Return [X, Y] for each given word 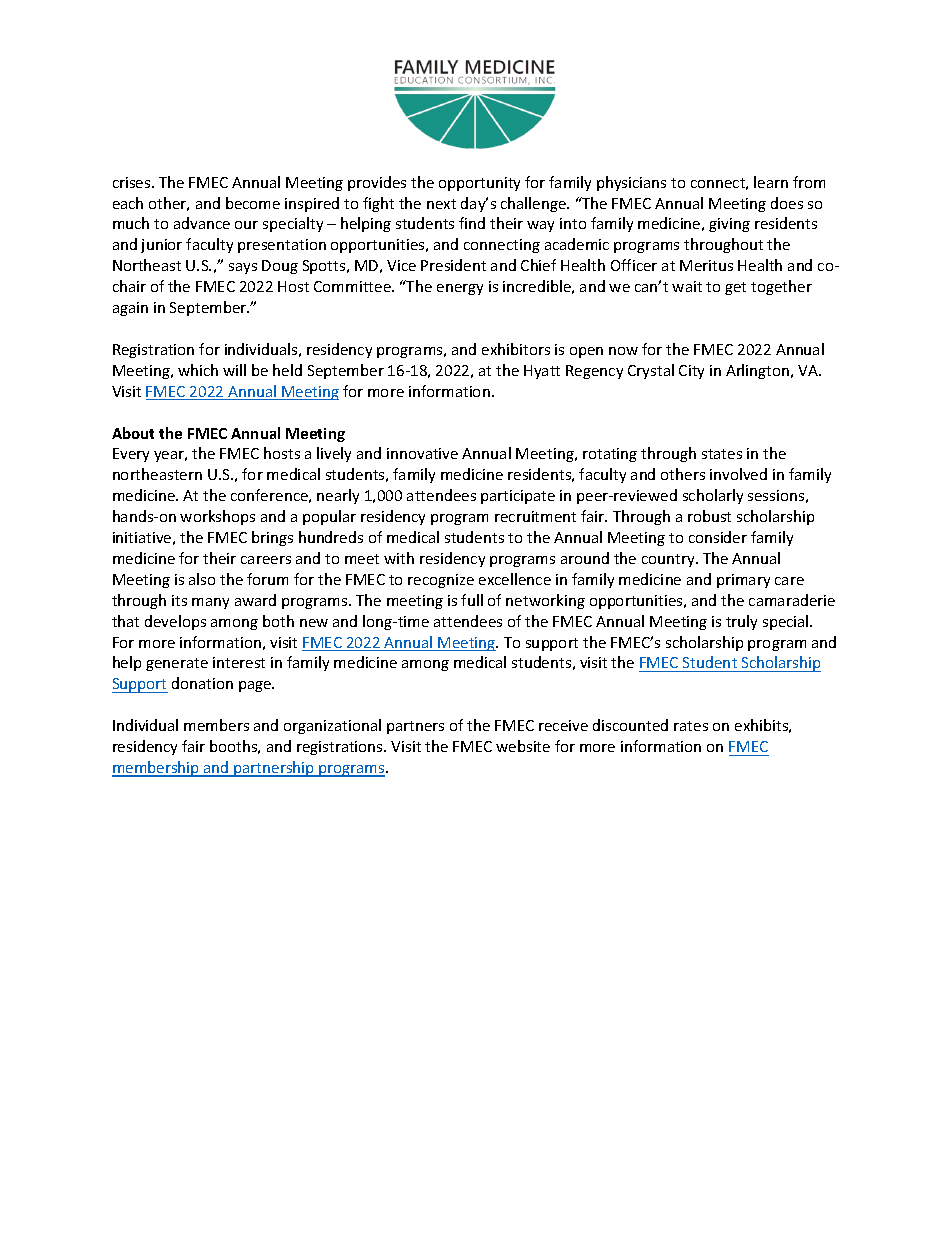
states [722, 454]
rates [691, 726]
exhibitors [516, 349]
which [198, 370]
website [523, 746]
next [441, 204]
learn [771, 182]
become [253, 203]
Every [131, 455]
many [210, 603]
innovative [422, 453]
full [472, 600]
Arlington [759, 371]
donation [202, 683]
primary [743, 581]
